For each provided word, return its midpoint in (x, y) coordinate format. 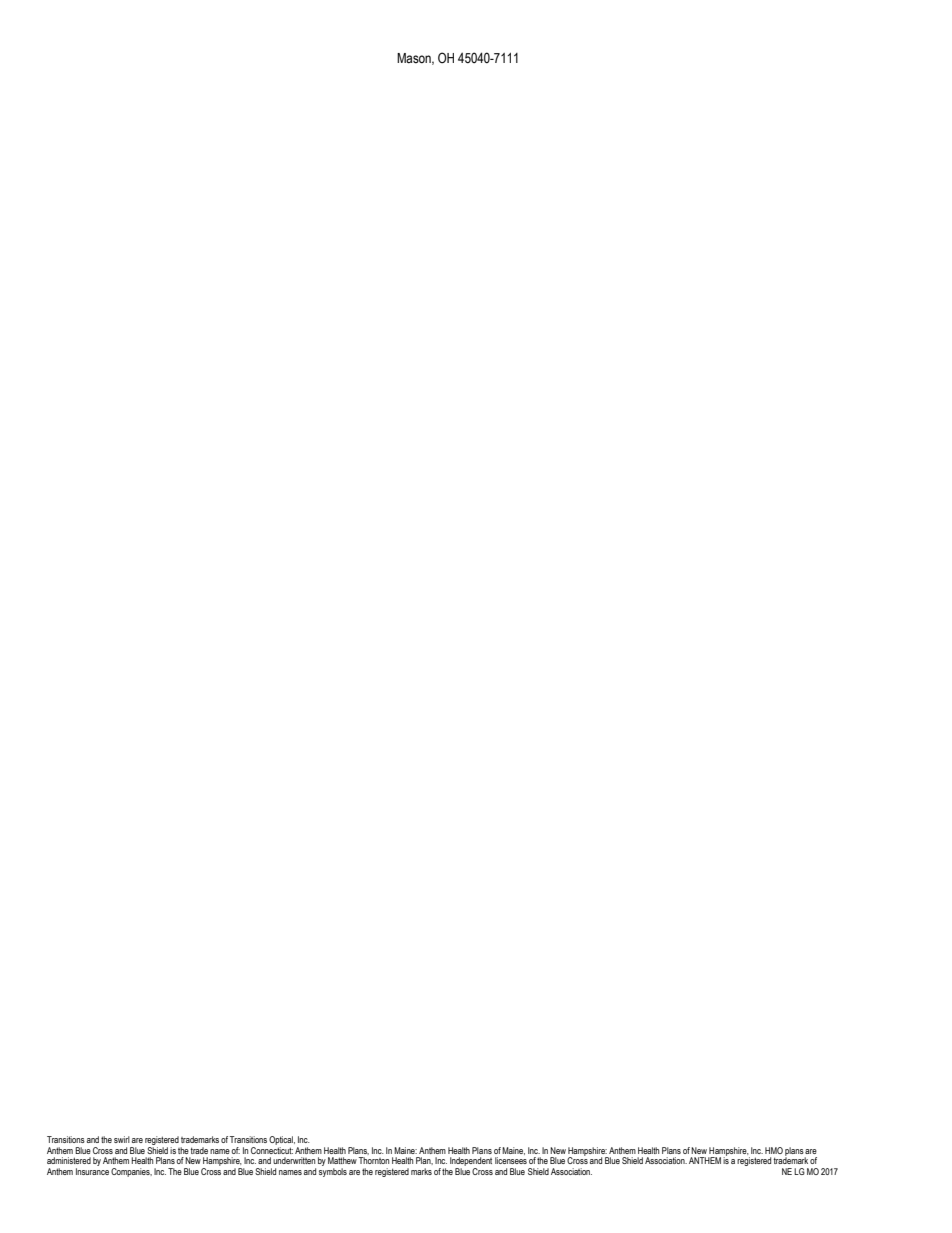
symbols (333, 1172)
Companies (131, 1172)
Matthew (342, 1160)
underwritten (294, 1160)
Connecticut (272, 1150)
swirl (122, 1139)
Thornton (374, 1160)
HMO (774, 1150)
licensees (511, 1160)
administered (69, 1160)
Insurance (92, 1171)
